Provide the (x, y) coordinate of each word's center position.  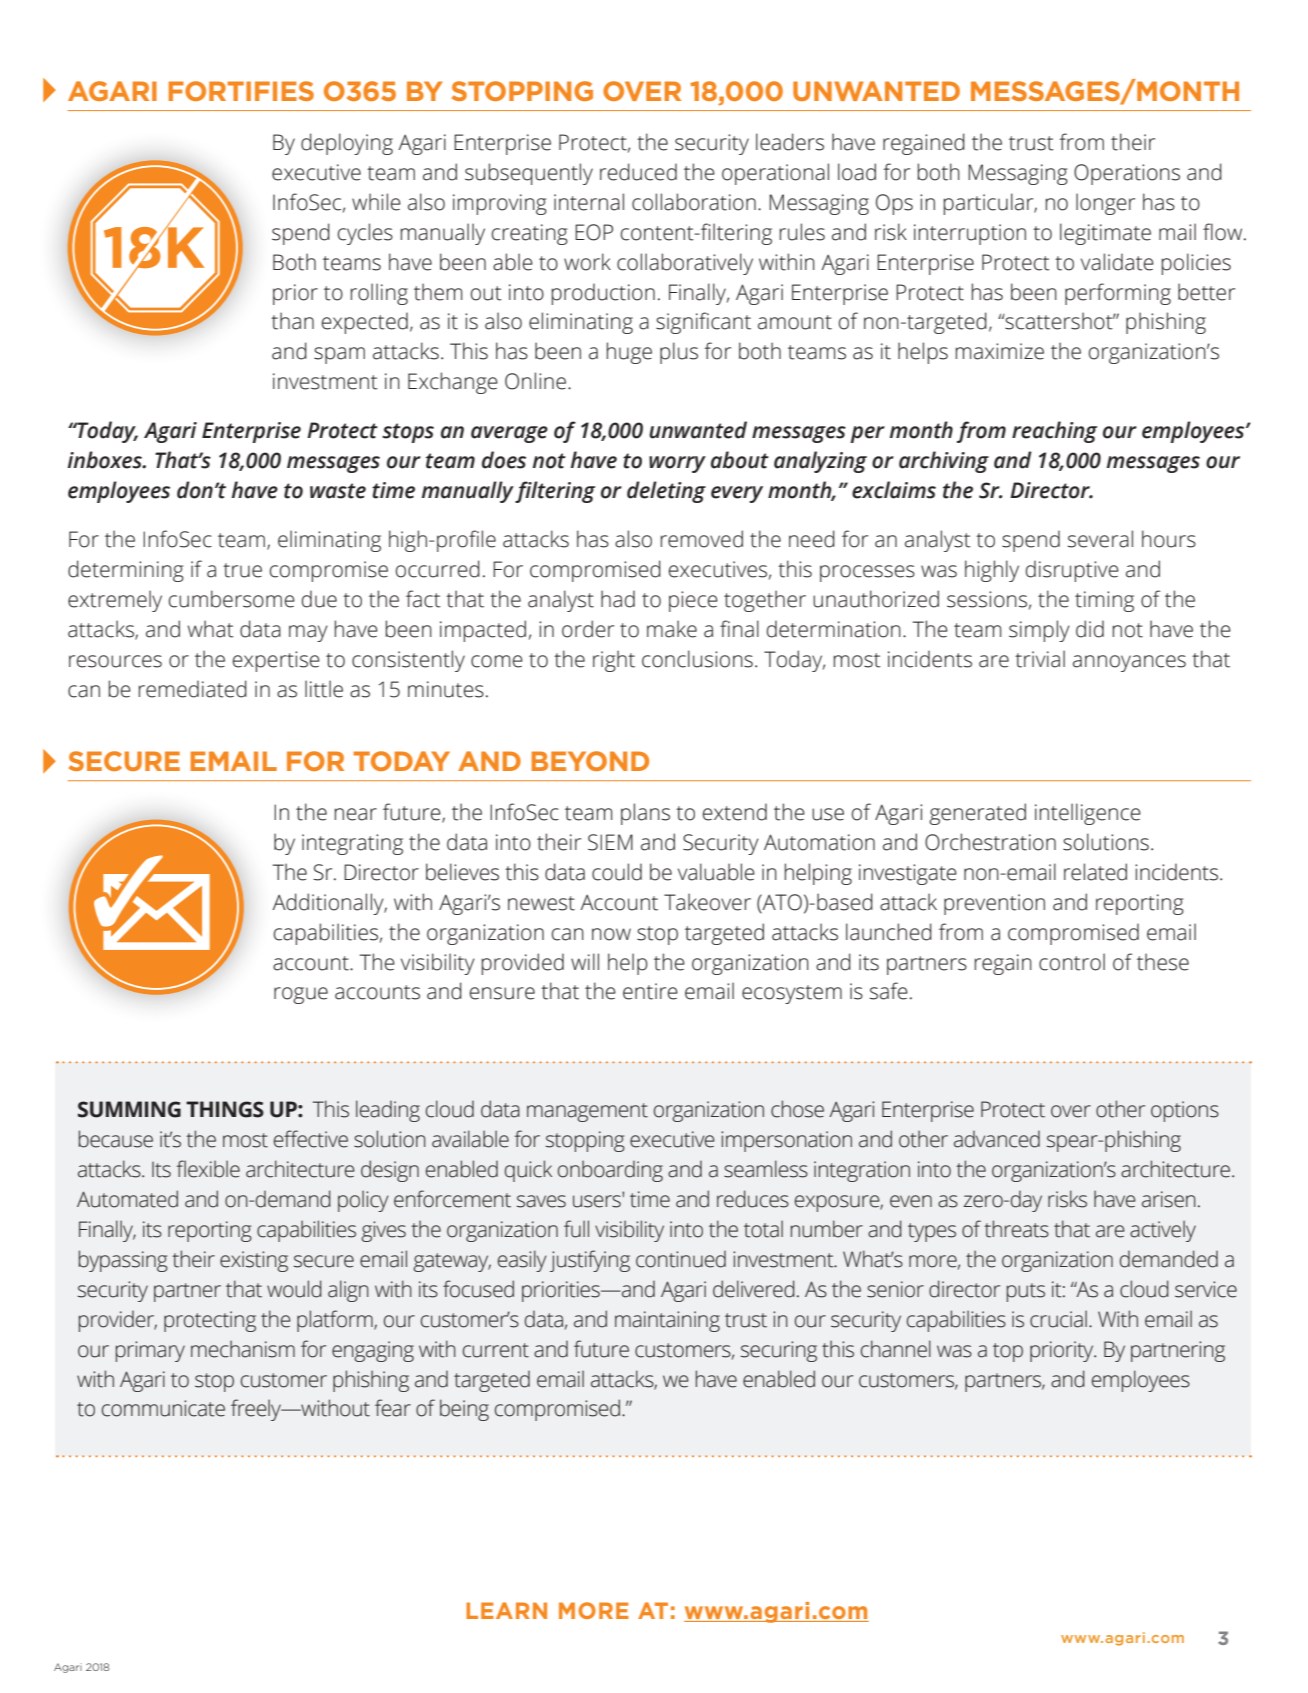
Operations (1127, 174)
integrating (352, 844)
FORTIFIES (241, 91)
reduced (638, 172)
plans (645, 814)
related (1095, 872)
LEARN (506, 1610)
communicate (163, 1408)
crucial (1058, 1319)
